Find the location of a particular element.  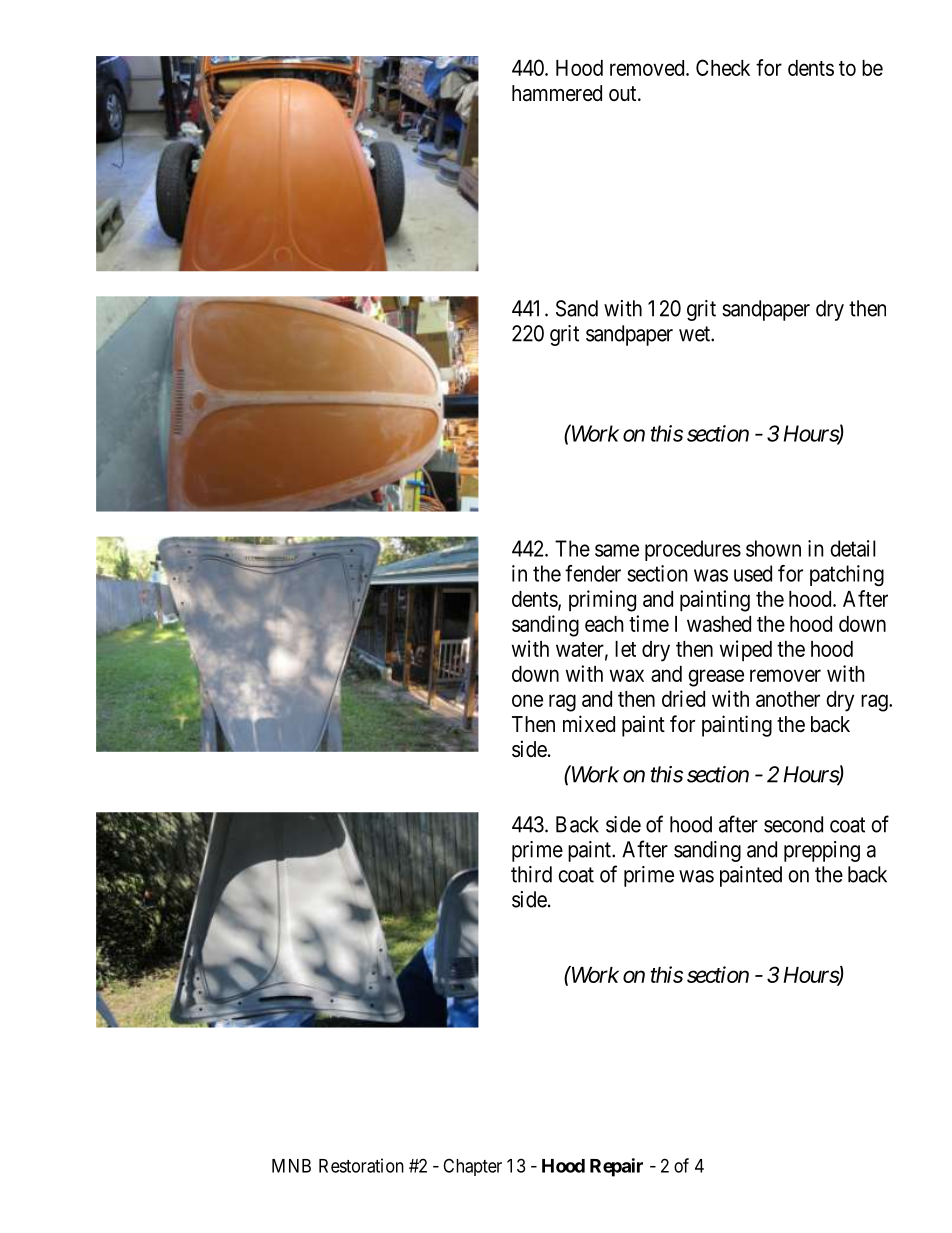

one is located at coordinates (527, 700).
